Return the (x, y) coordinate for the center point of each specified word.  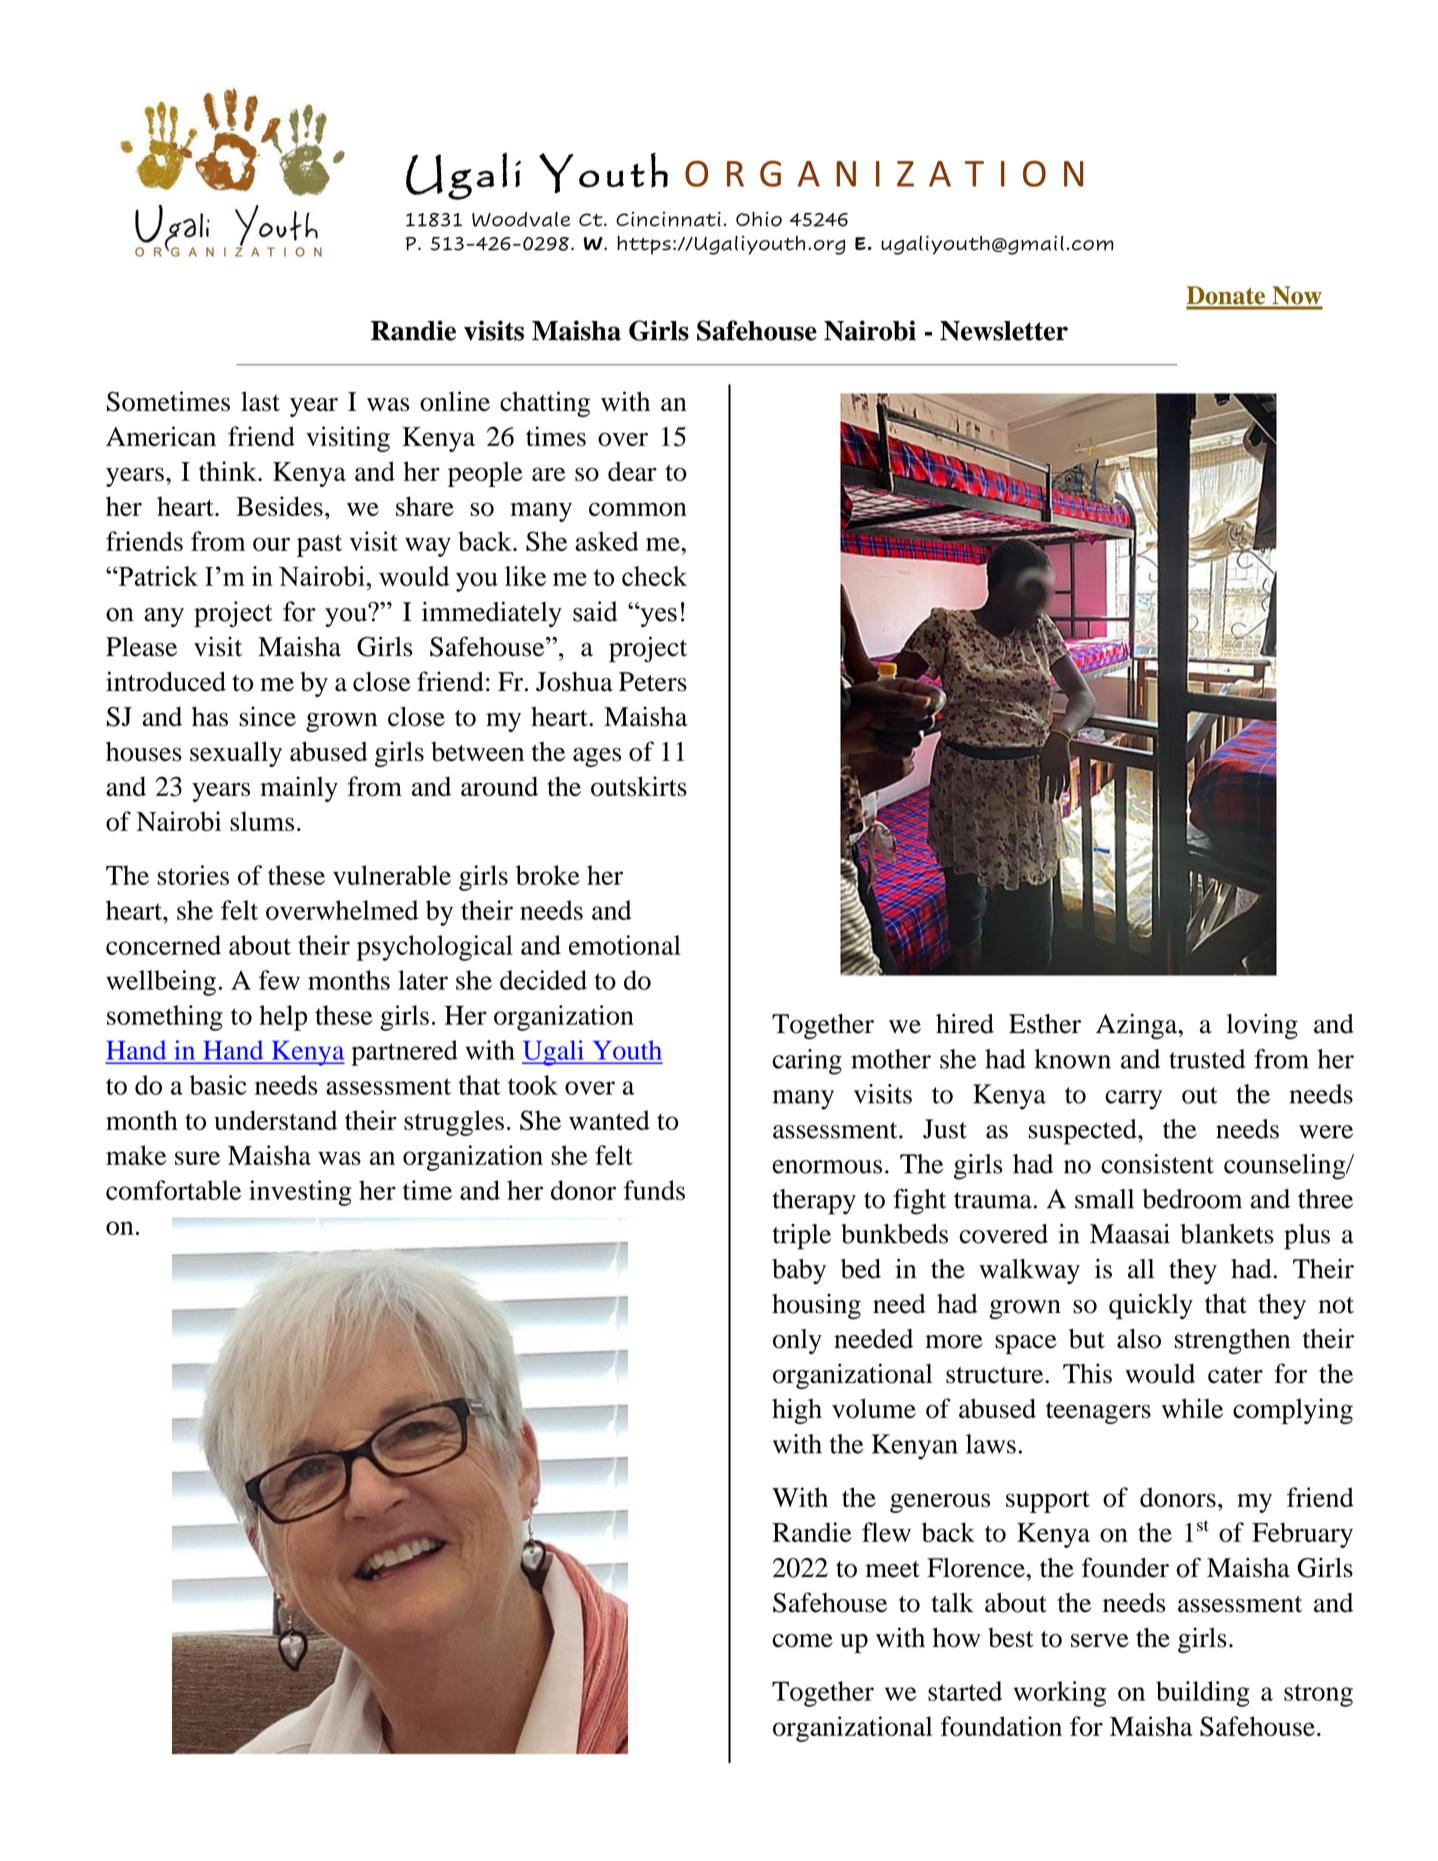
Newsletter (1004, 331)
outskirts (639, 786)
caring (807, 1062)
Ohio (759, 219)
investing (300, 1193)
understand (275, 1120)
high (797, 1411)
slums (262, 821)
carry (1133, 1100)
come (802, 1641)
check (654, 576)
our (271, 544)
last (260, 401)
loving (1262, 1026)
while (1192, 1408)
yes (657, 616)
